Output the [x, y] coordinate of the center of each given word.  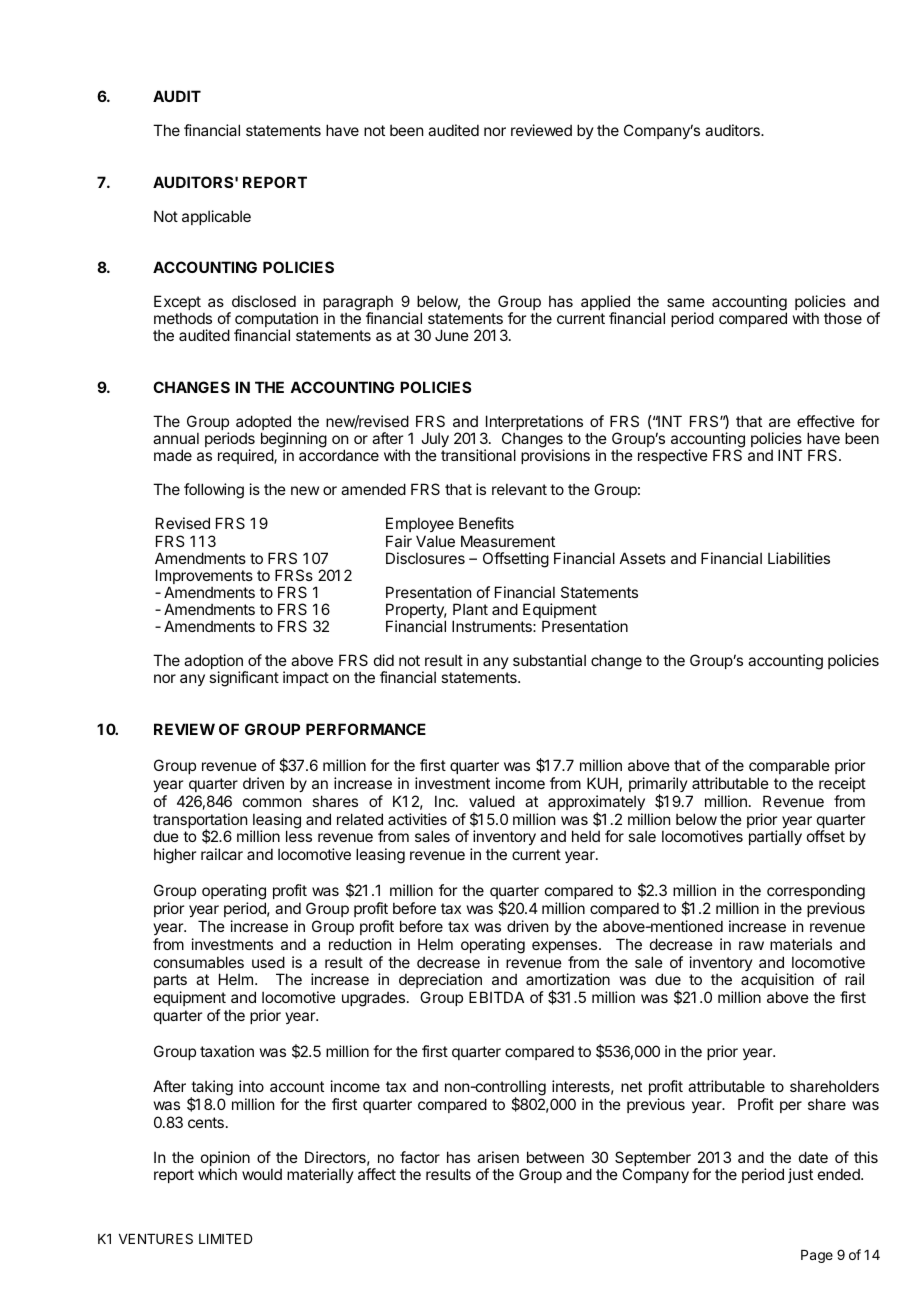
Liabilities [799, 558]
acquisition [776, 982]
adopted [263, 424]
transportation [200, 822]
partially [775, 837]
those [843, 318]
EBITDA [496, 997]
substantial [549, 660]
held [586, 836]
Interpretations [533, 424]
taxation [227, 1051]
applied [605, 304]
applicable [216, 217]
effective [826, 421]
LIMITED [225, 1239]
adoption [214, 663]
